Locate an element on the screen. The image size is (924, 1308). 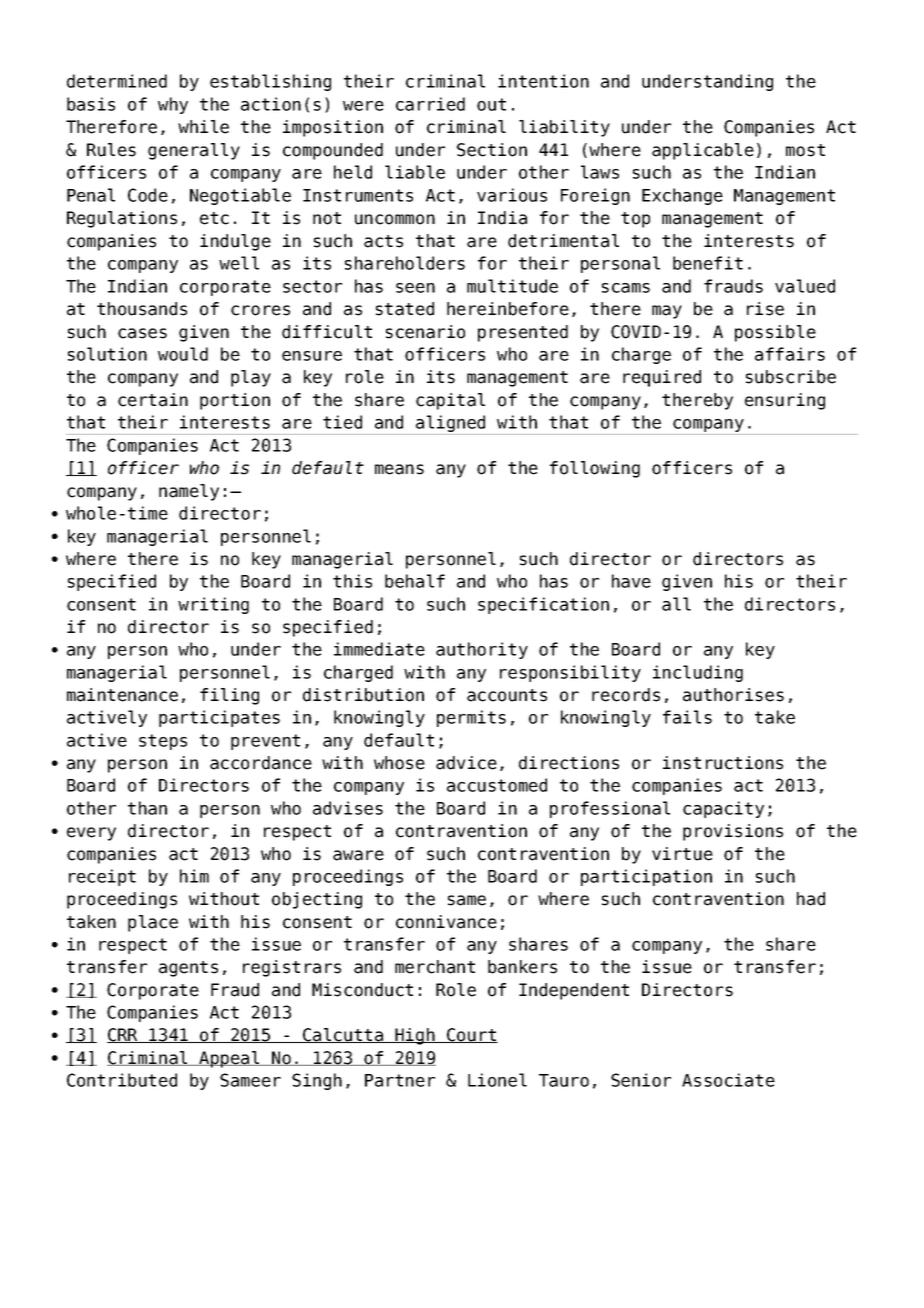
applicable is located at coordinates (703, 151).
